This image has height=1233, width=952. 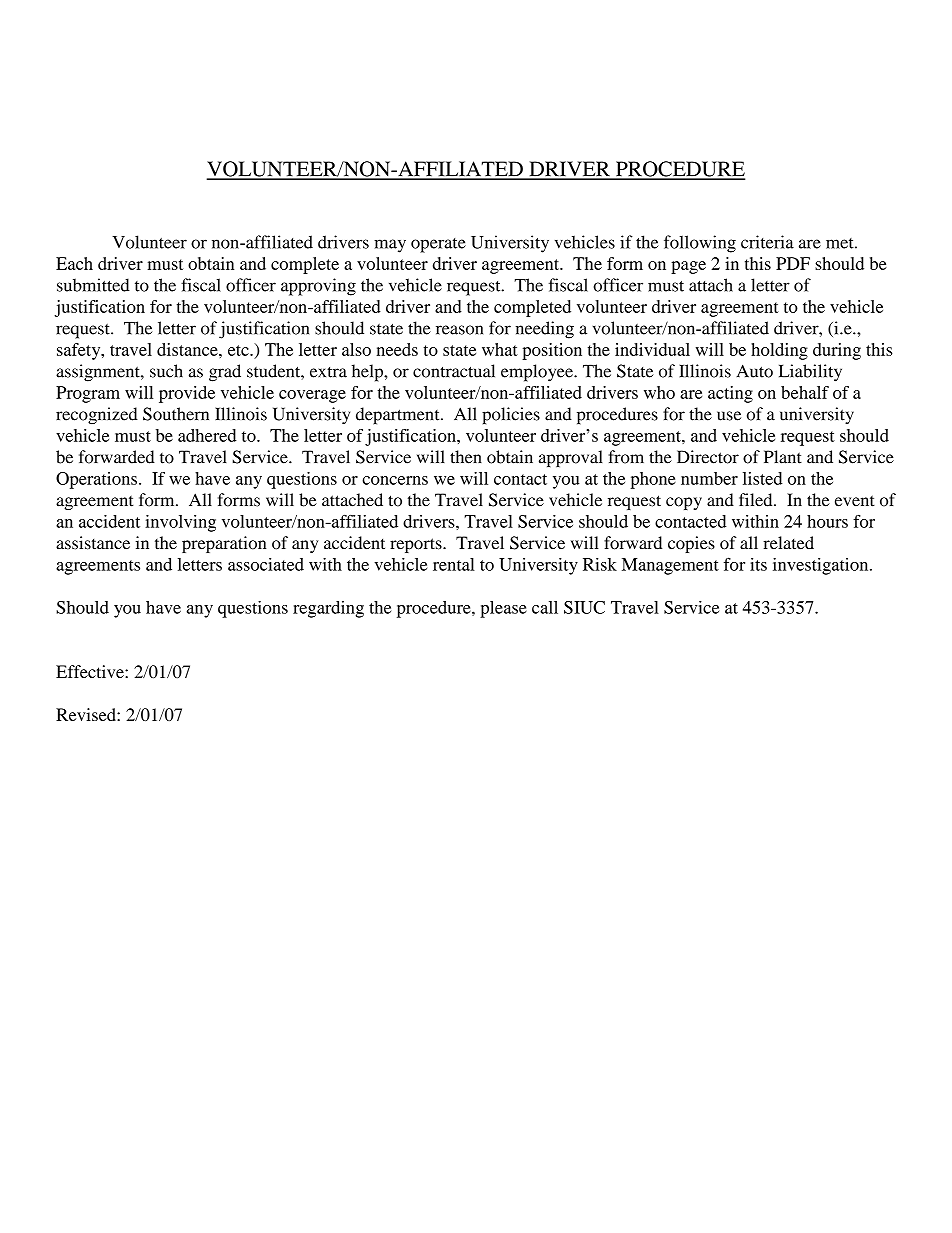 I want to click on PDF, so click(x=793, y=263).
